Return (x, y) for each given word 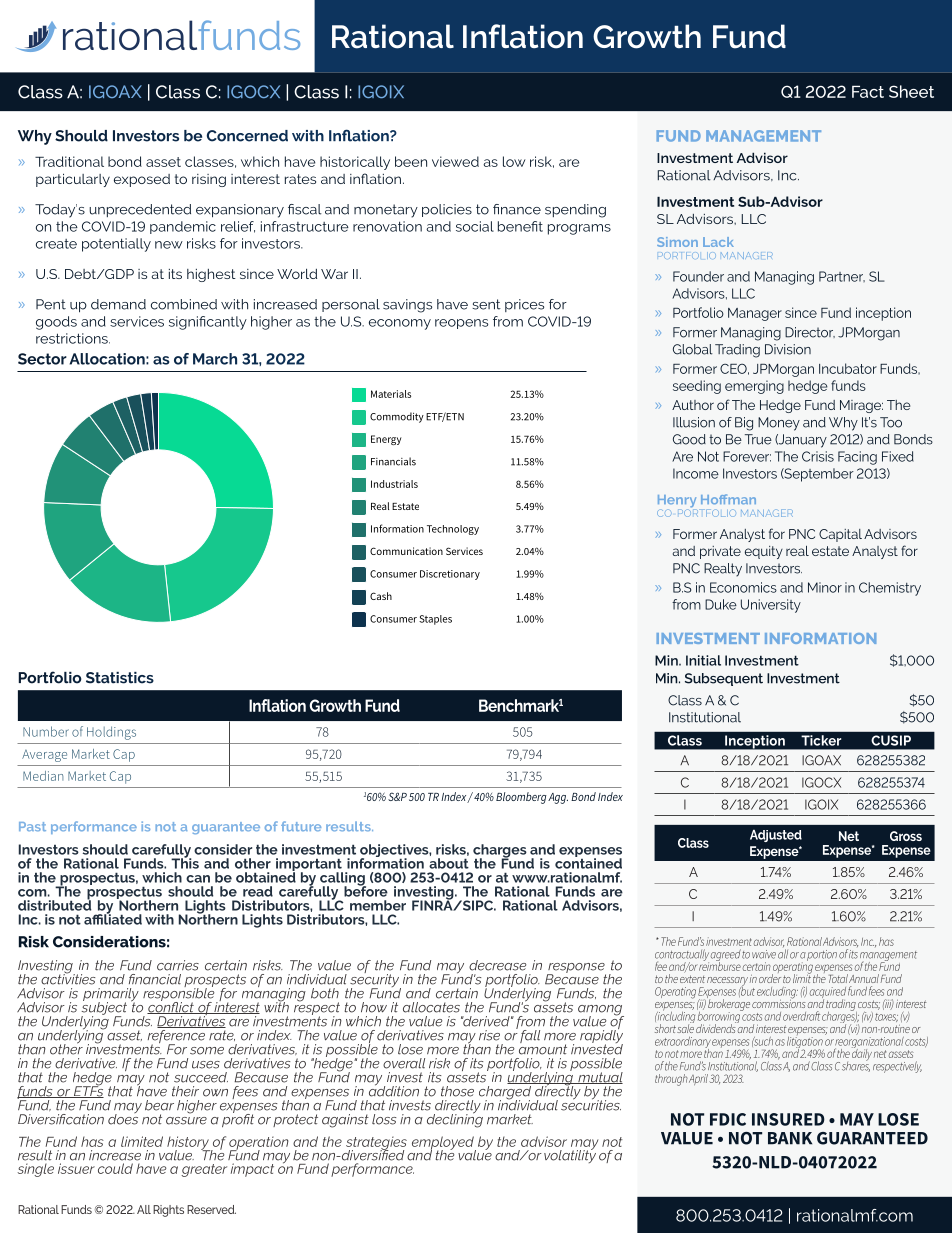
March (215, 359)
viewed (455, 161)
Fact (868, 91)
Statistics (120, 678)
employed (444, 1144)
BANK (790, 1138)
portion (822, 955)
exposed (142, 180)
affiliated (113, 918)
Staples (435, 620)
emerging (754, 387)
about (449, 863)
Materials (391, 394)
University (771, 606)
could (115, 1168)
